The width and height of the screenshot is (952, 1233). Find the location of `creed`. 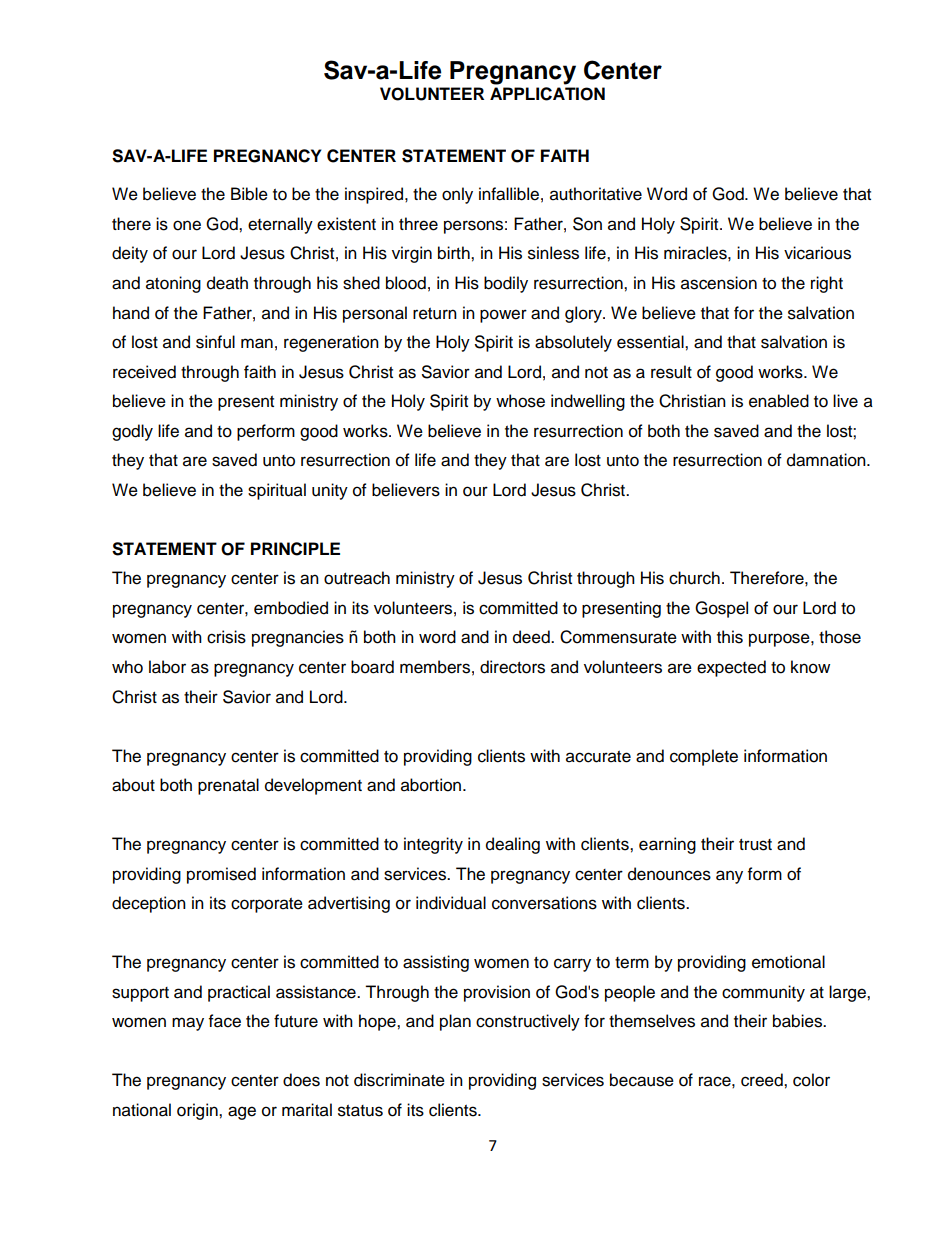

creed is located at coordinates (763, 1080).
